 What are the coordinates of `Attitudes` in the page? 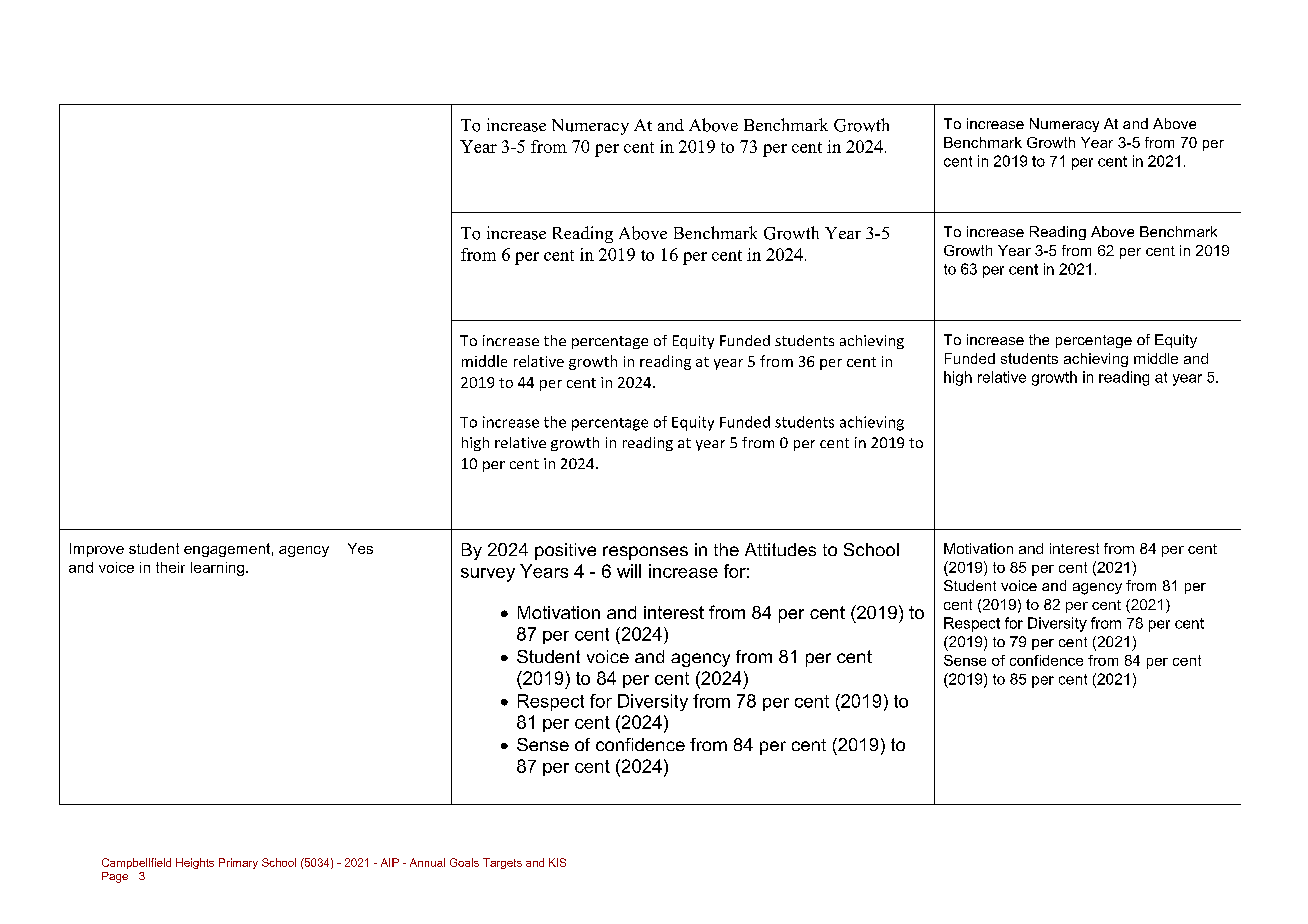 It's located at (780, 549).
